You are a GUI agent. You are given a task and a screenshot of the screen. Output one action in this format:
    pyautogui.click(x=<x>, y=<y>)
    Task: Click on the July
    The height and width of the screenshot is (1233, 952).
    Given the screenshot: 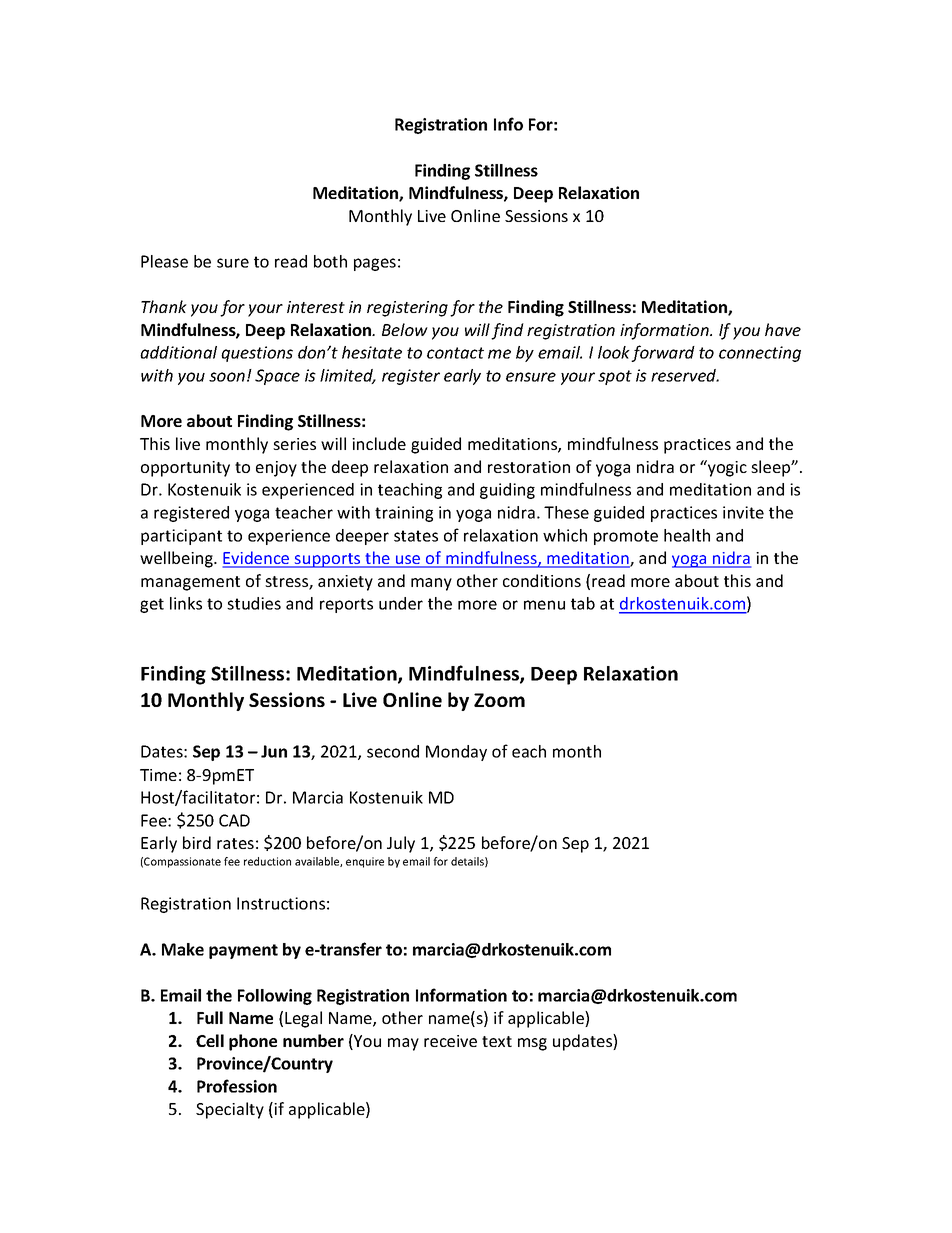 What is the action you would take?
    pyautogui.click(x=401, y=844)
